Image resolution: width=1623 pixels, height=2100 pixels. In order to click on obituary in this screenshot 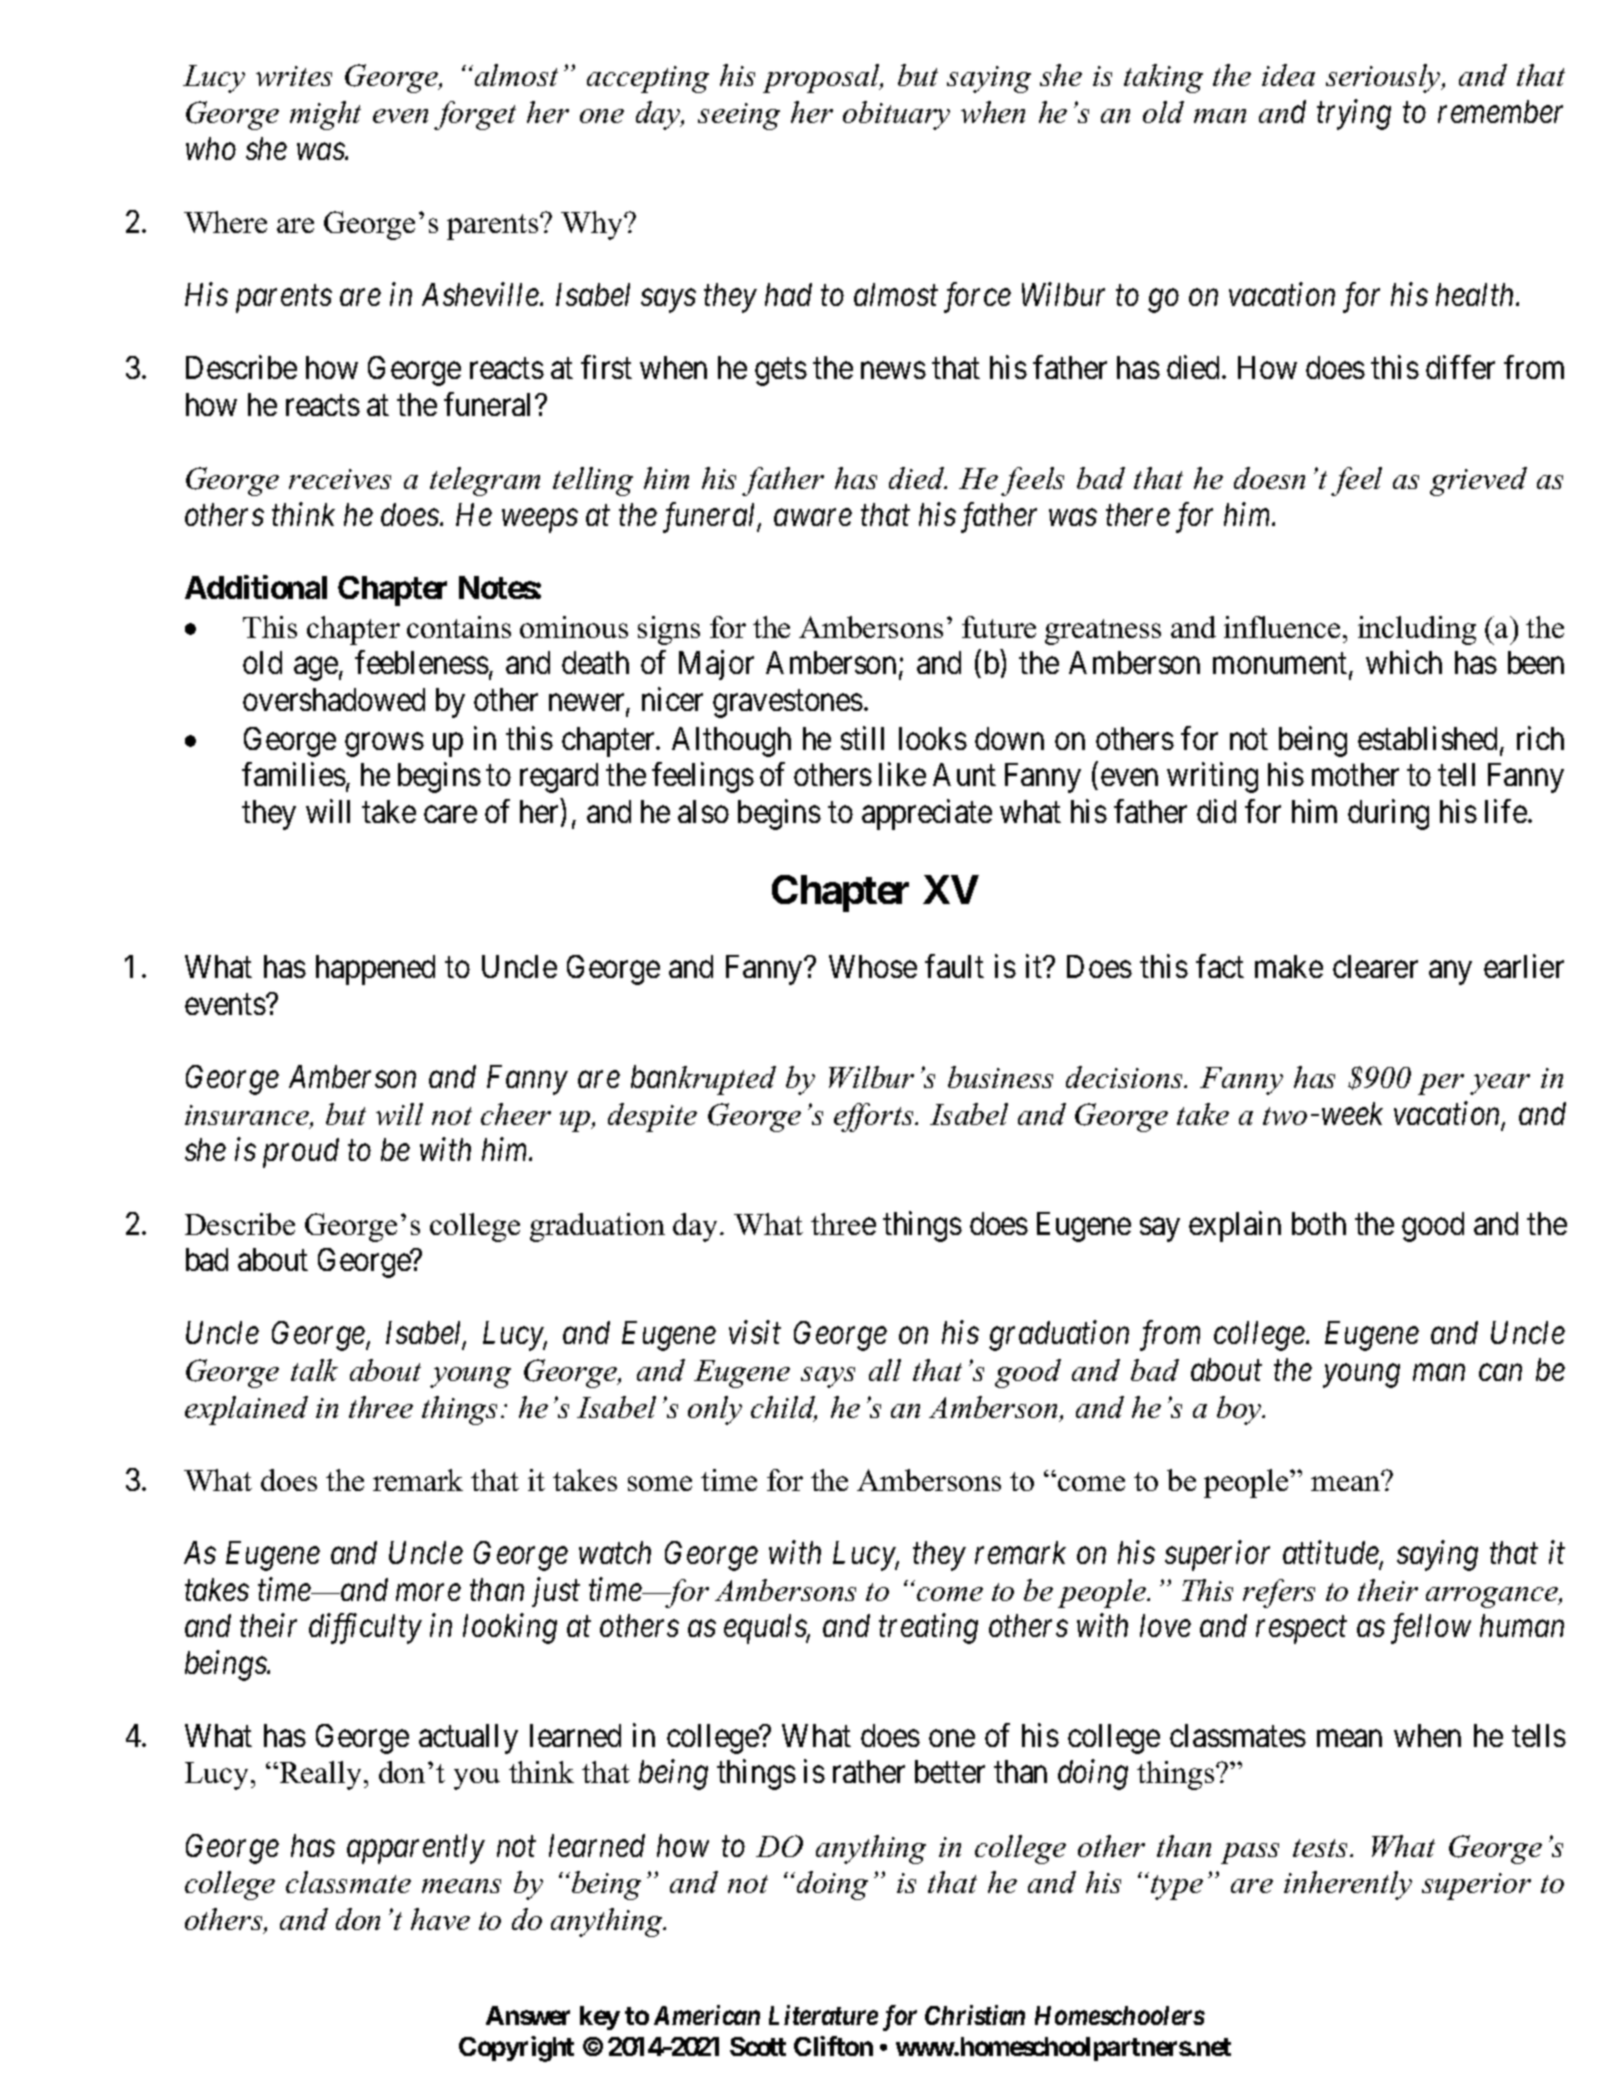, I will do `click(896, 115)`.
